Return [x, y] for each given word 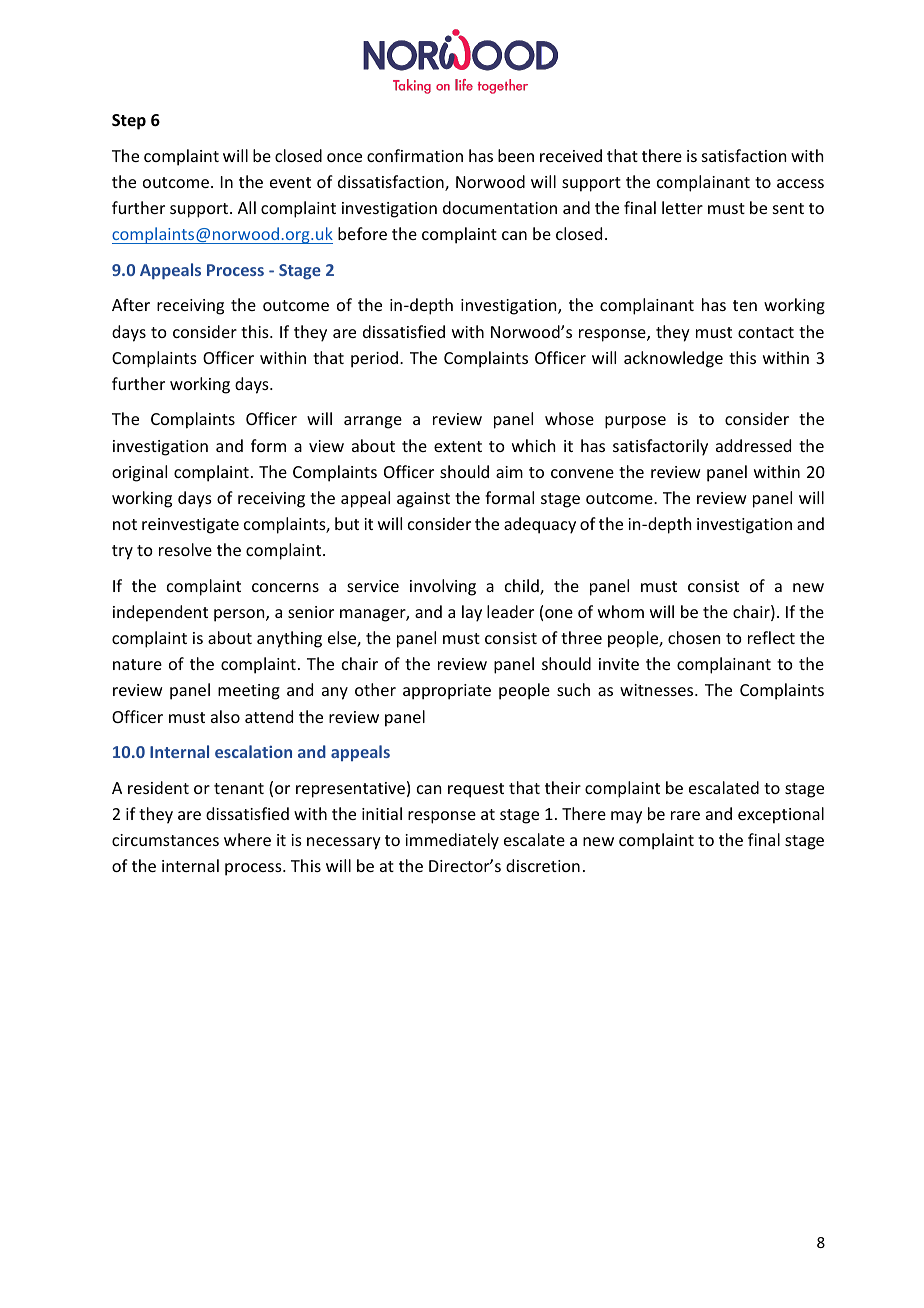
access [800, 183]
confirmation [415, 155]
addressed [753, 445]
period [374, 359]
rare [685, 815]
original [139, 473]
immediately [452, 841]
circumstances [165, 840]
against [423, 500]
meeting [249, 692]
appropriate [447, 692]
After [131, 304]
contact [766, 332]
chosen [694, 637]
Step [129, 122]
